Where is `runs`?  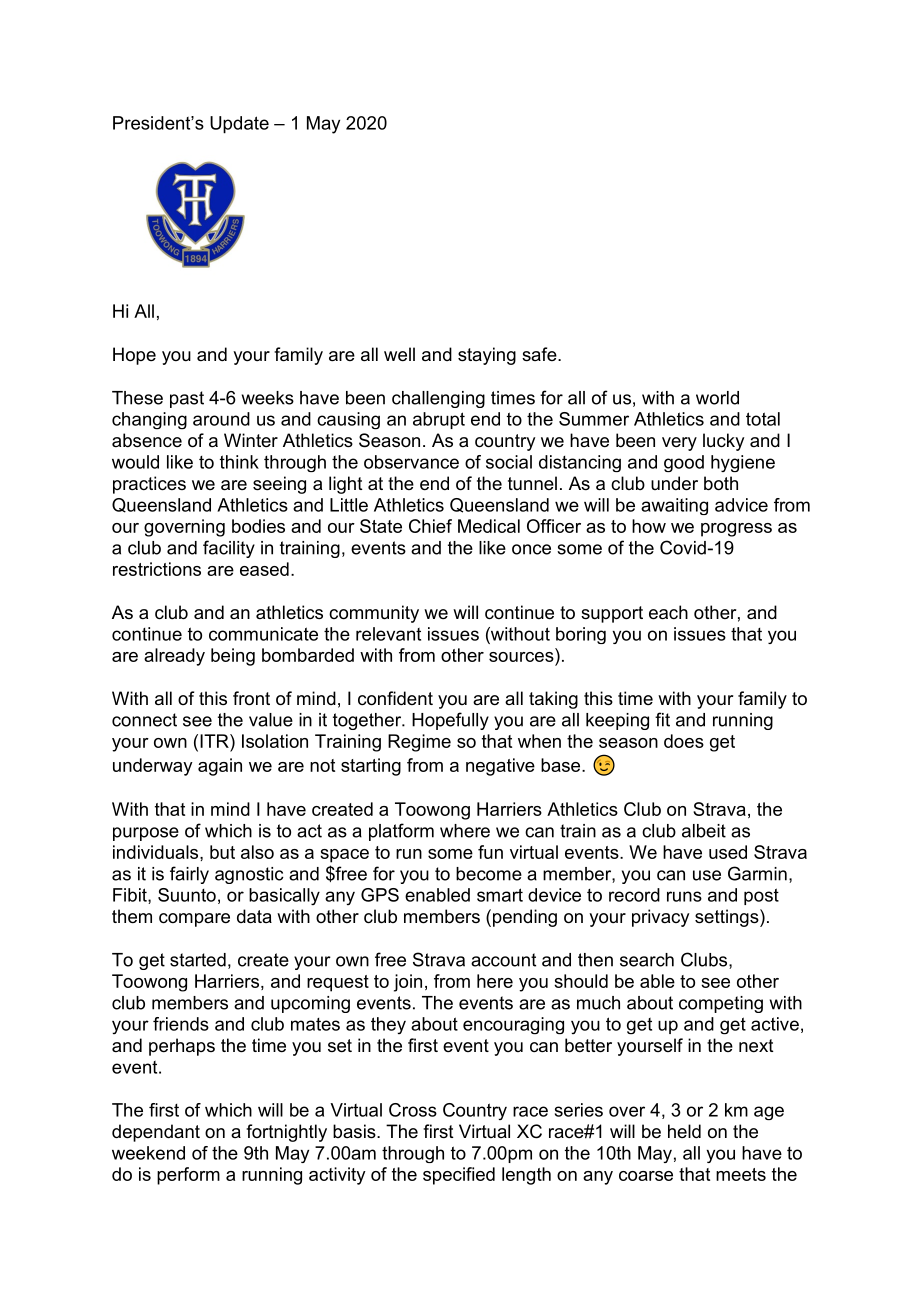
runs is located at coordinates (684, 896).
